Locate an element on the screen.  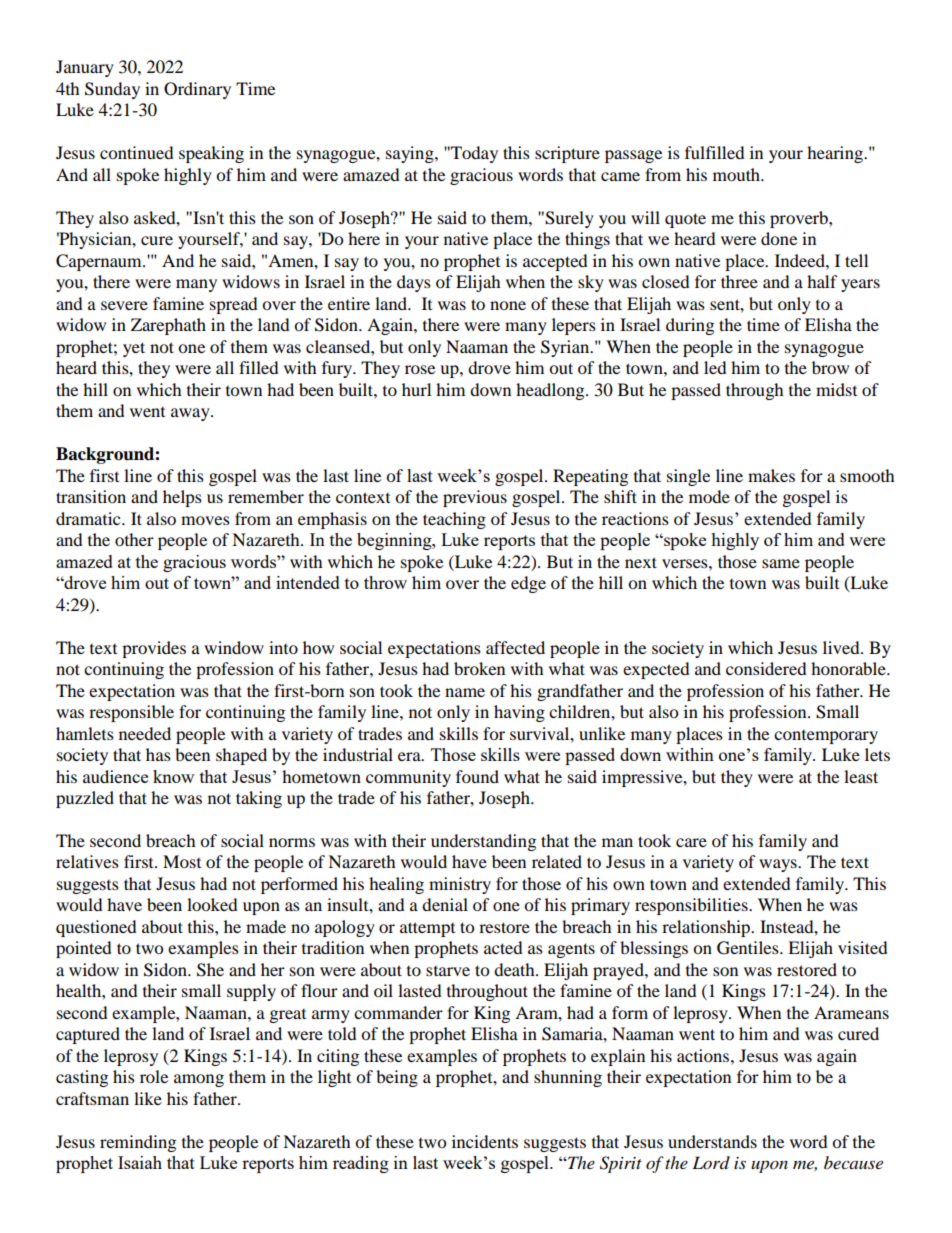
ministry is located at coordinates (460, 885).
